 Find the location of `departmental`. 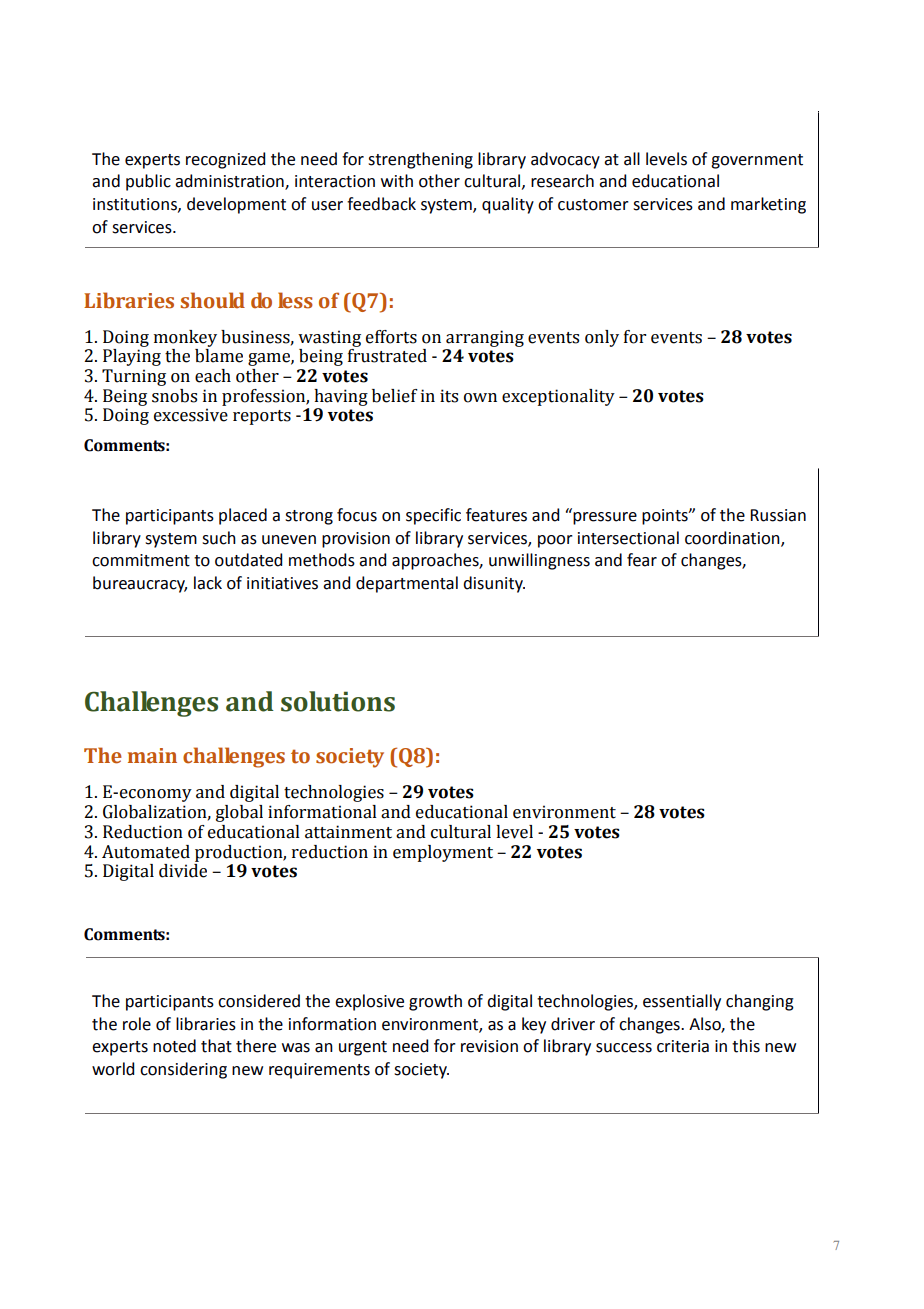

departmental is located at coordinates (407, 584).
